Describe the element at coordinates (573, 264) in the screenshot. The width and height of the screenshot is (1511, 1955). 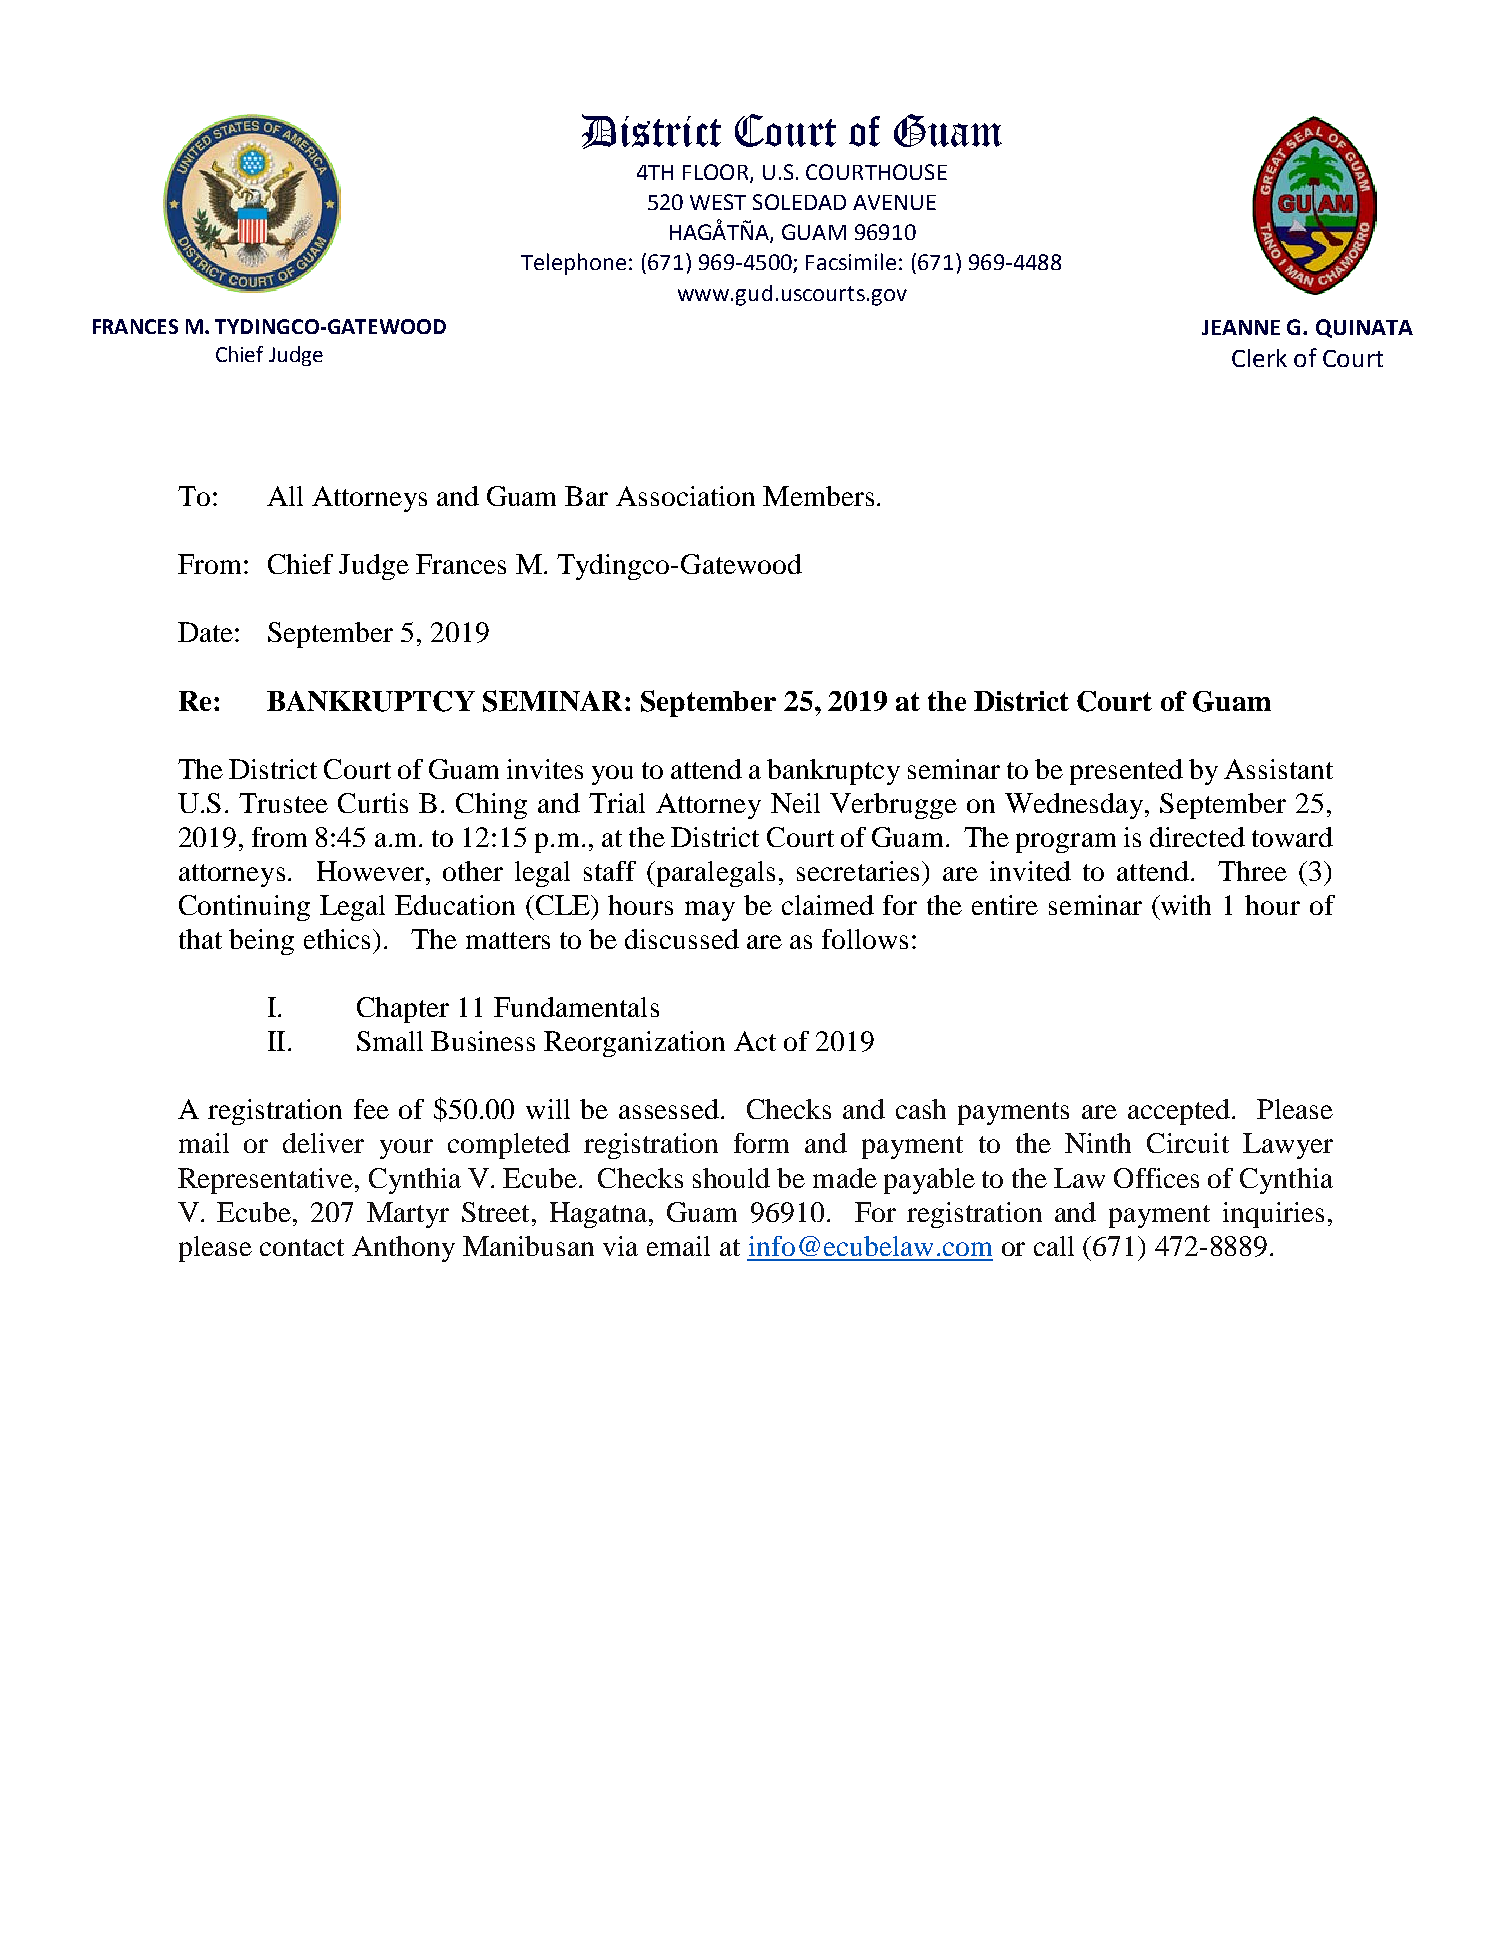
I see `Telephone` at that location.
